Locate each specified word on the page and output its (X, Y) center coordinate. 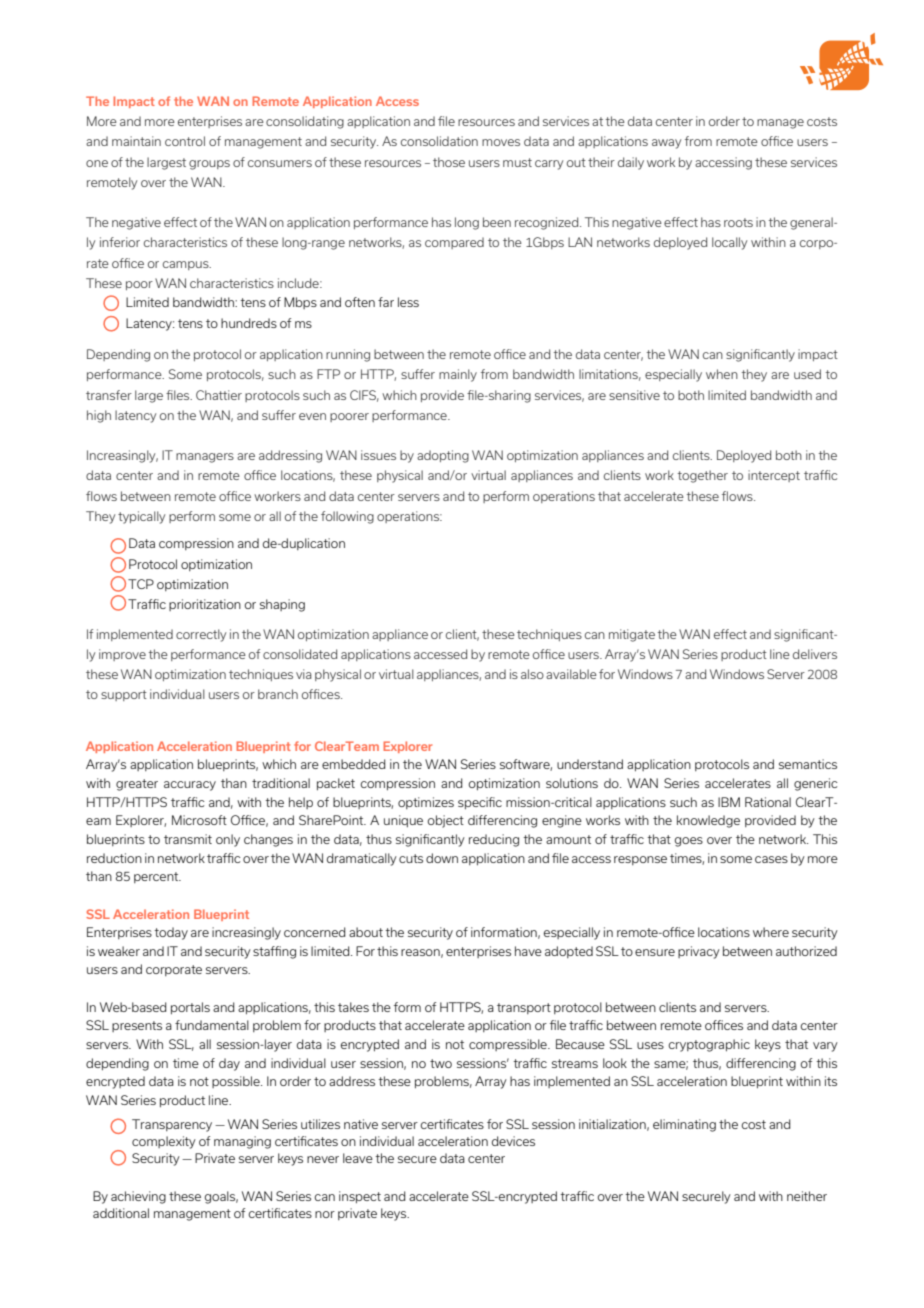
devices (513, 1141)
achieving (138, 1197)
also (532, 674)
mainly (458, 375)
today (171, 933)
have (528, 951)
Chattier (219, 395)
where (771, 932)
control (185, 141)
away (666, 144)
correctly (201, 635)
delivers (815, 654)
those (449, 162)
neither (807, 1196)
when (722, 374)
